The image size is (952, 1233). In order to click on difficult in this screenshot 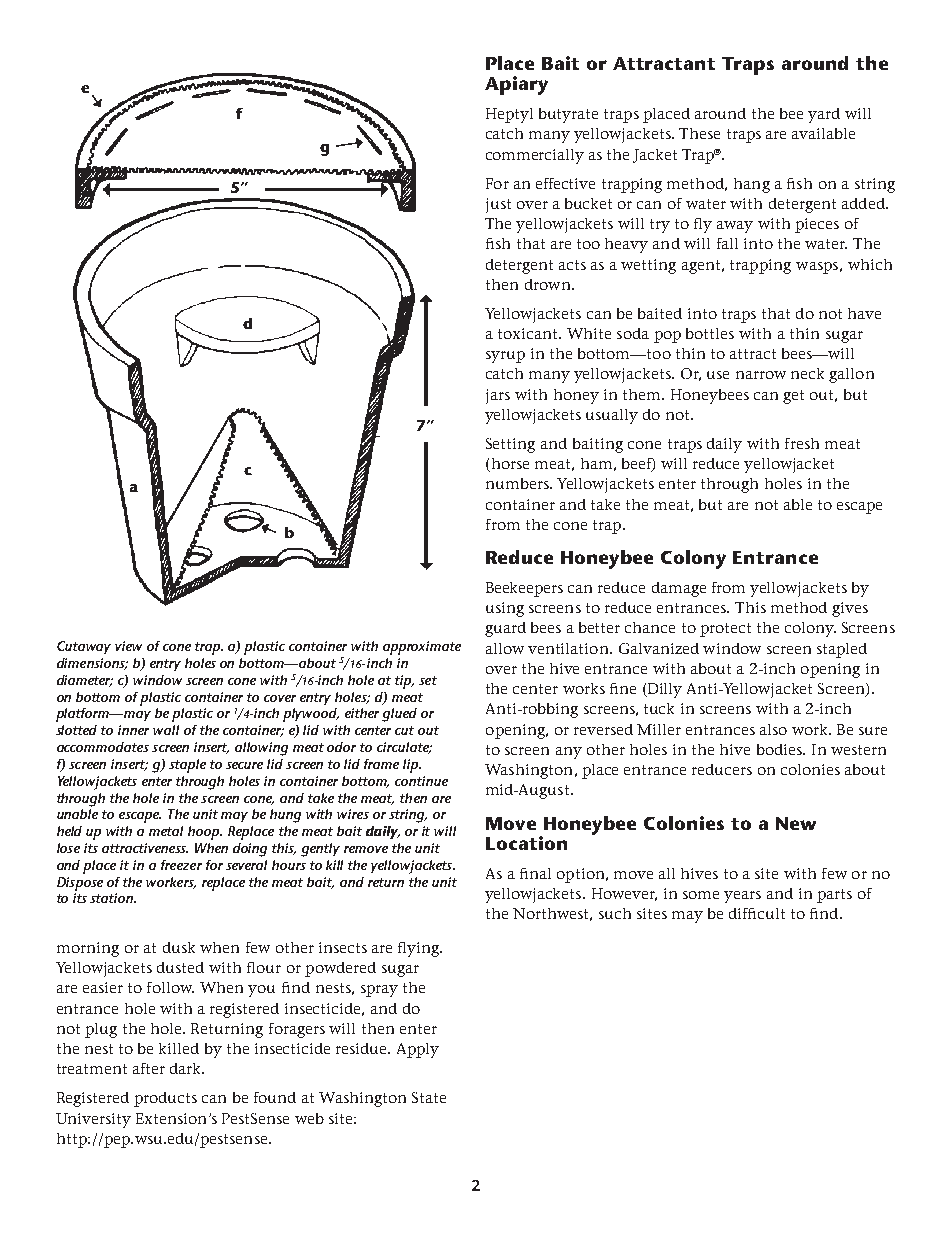, I will do `click(757, 913)`.
